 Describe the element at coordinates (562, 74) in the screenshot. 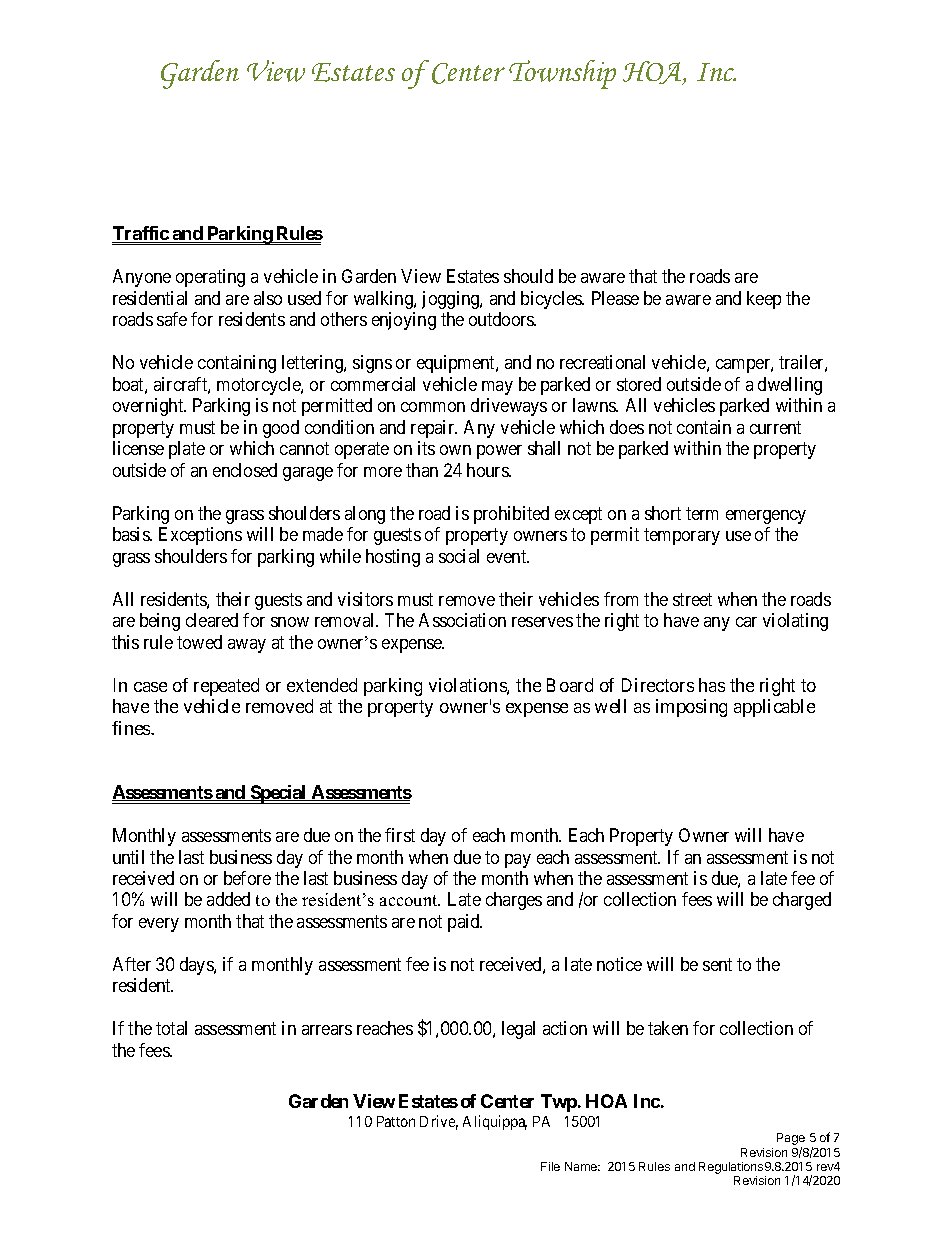

I see `Township` at that location.
